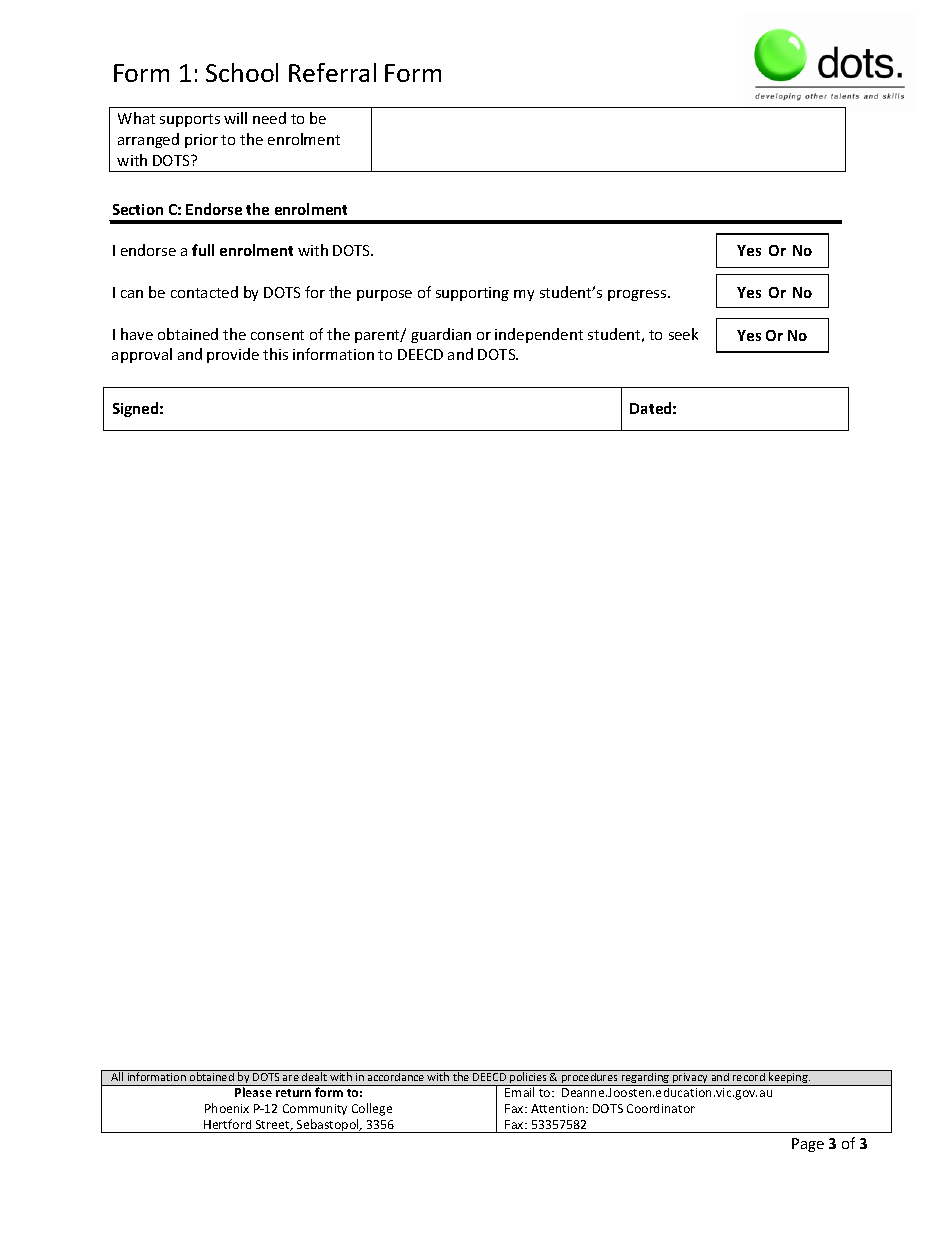  Describe the element at coordinates (396, 1075) in the document. I see `accordance` at that location.
